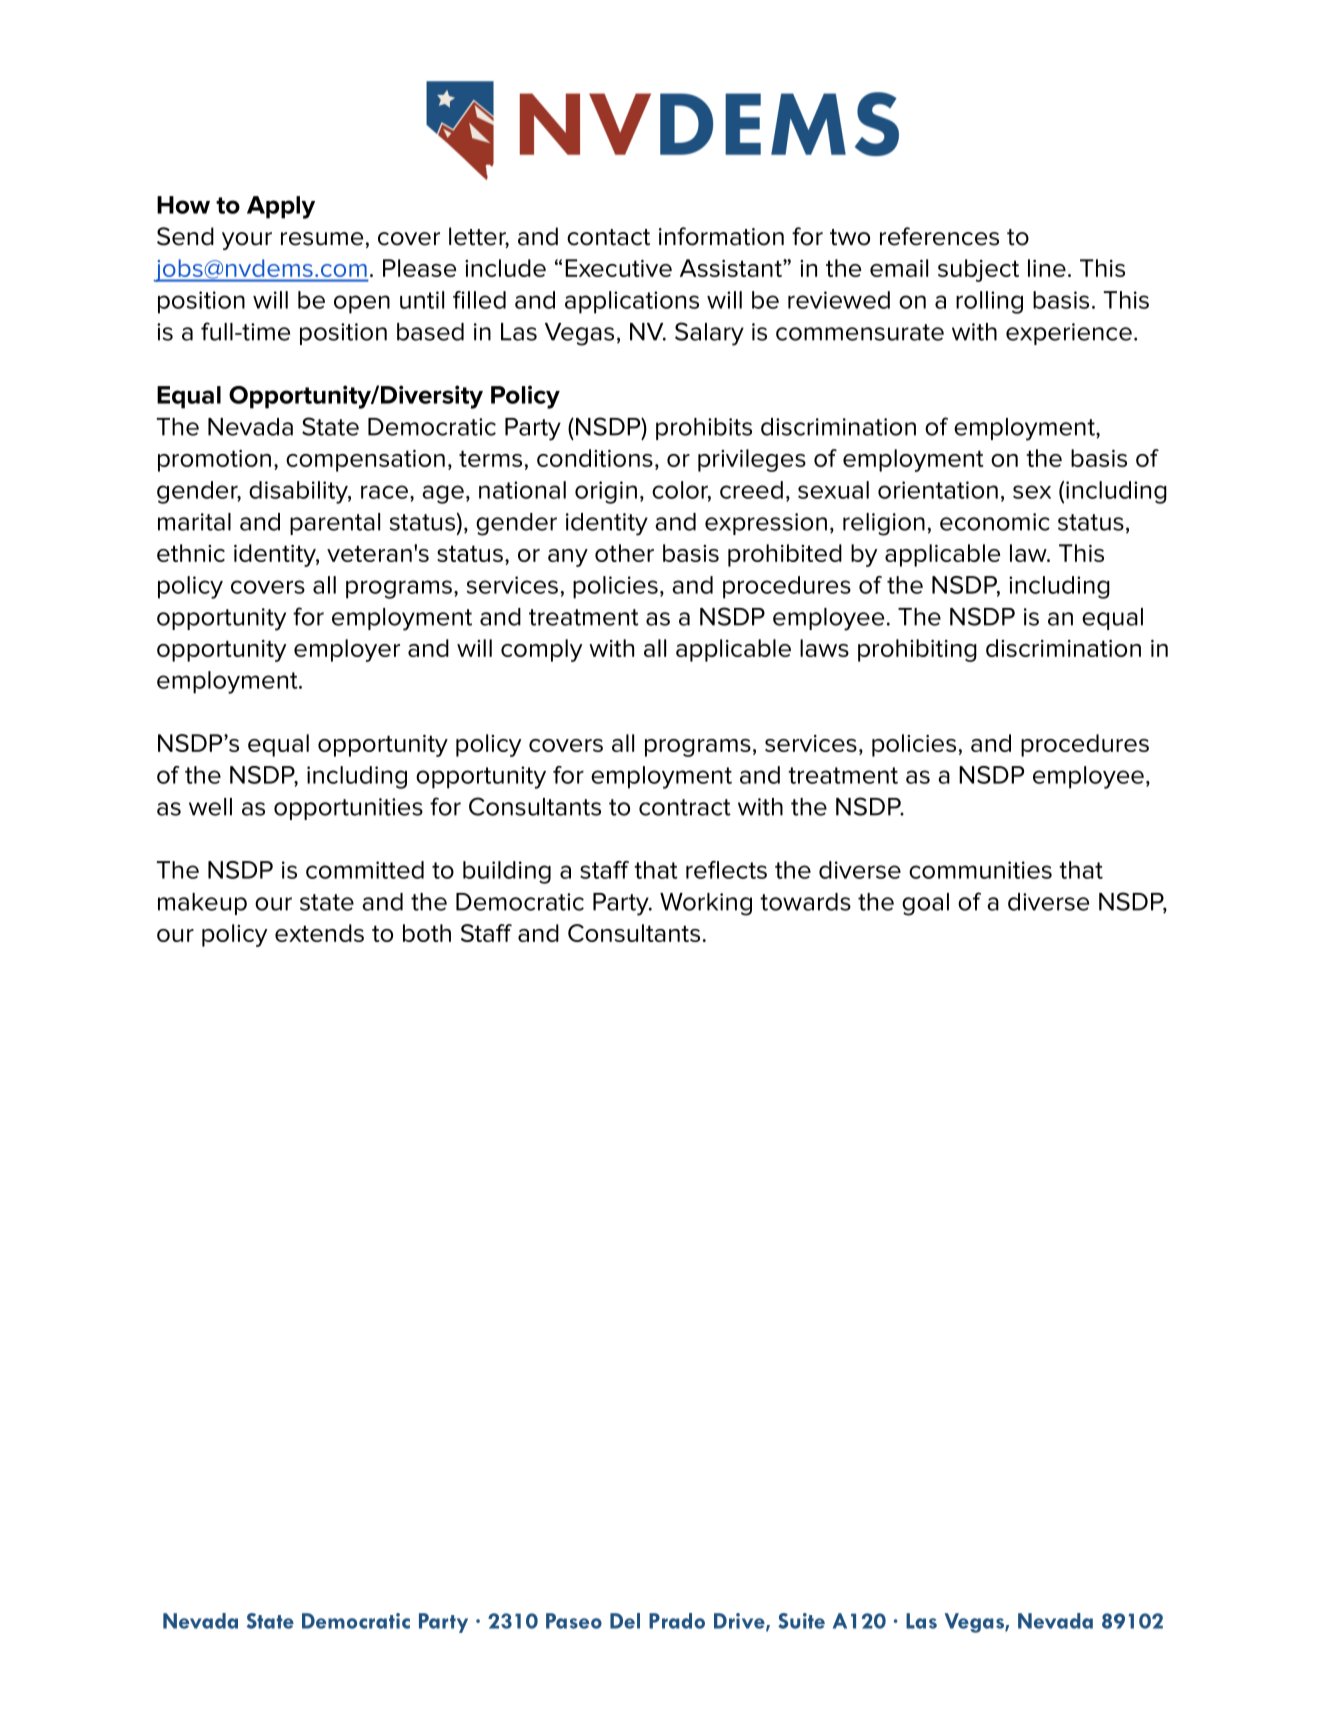 Image resolution: width=1326 pixels, height=1716 pixels. Describe the element at coordinates (706, 904) in the document. I see `Working` at that location.
